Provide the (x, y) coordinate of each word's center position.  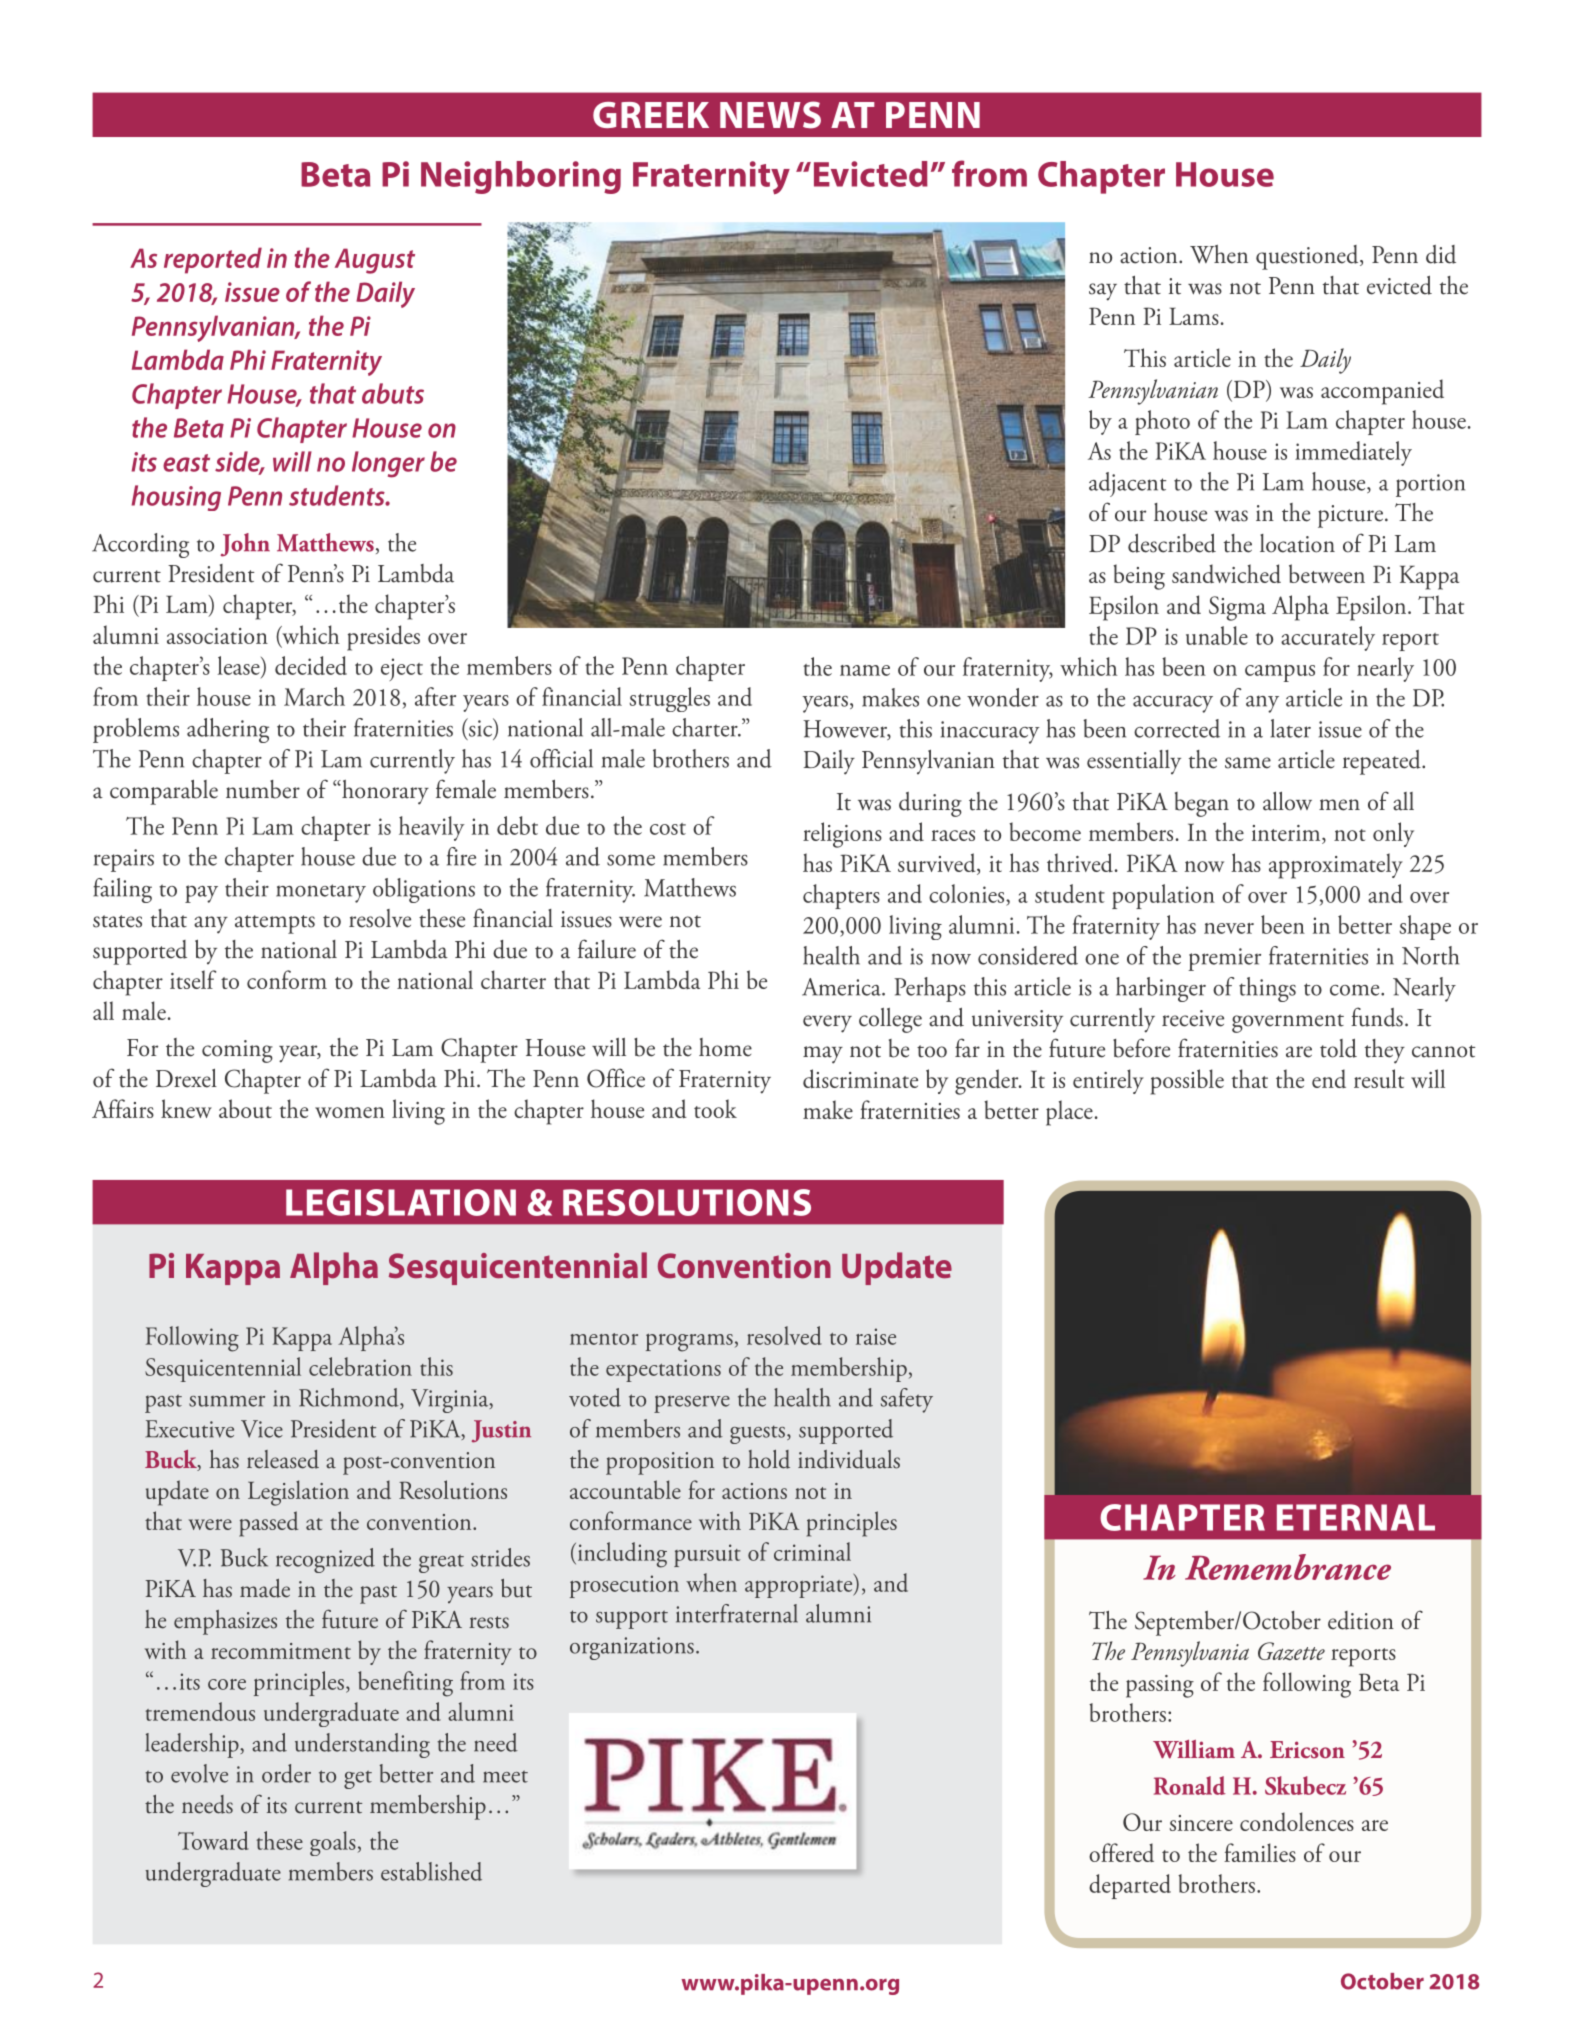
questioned (1308, 257)
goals (333, 1843)
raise (876, 1336)
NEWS (770, 115)
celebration (360, 1366)
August (375, 261)
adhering (228, 730)
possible (1187, 1082)
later (1291, 728)
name (865, 670)
